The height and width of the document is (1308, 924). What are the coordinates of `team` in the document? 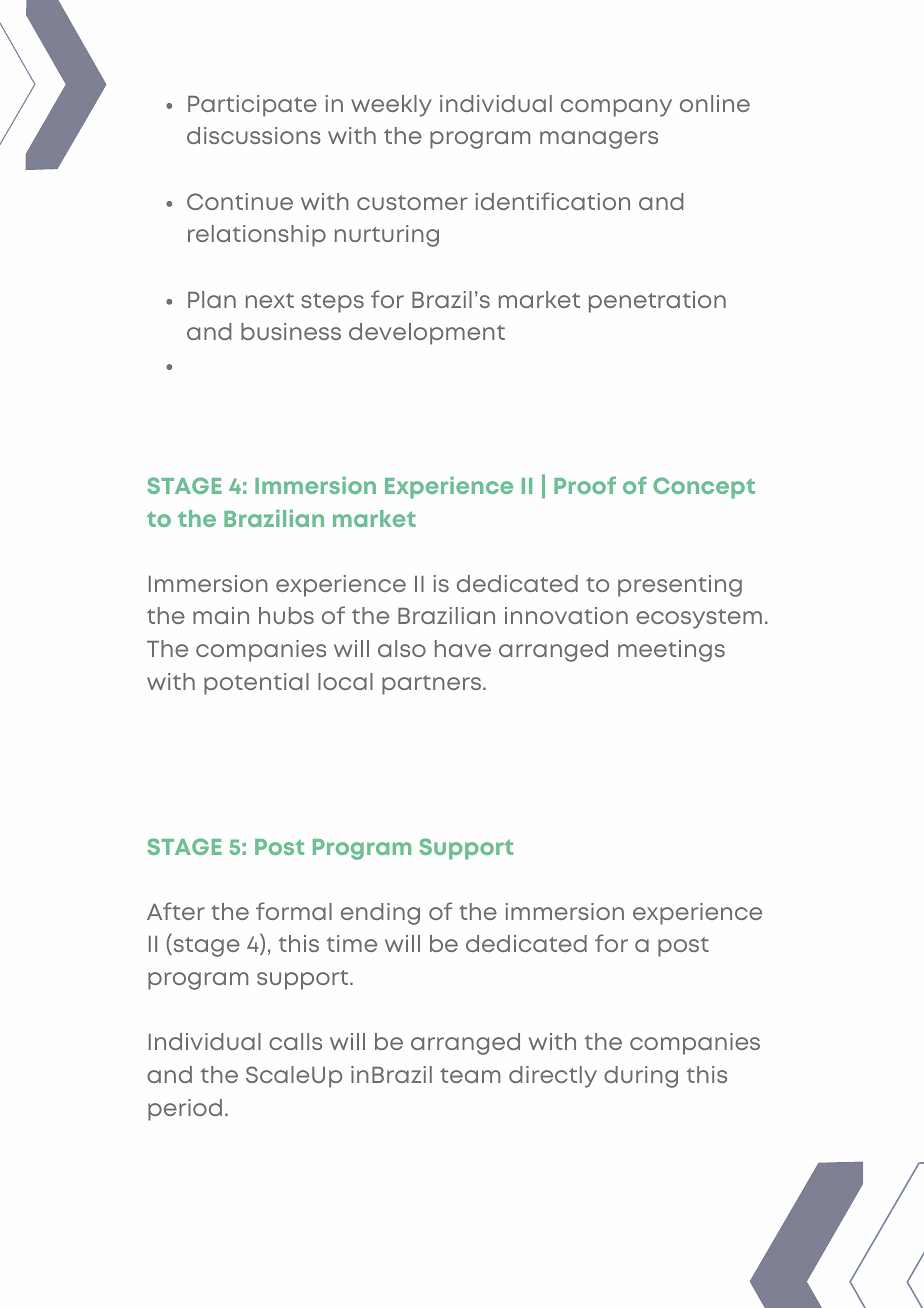 It's located at (470, 1075).
